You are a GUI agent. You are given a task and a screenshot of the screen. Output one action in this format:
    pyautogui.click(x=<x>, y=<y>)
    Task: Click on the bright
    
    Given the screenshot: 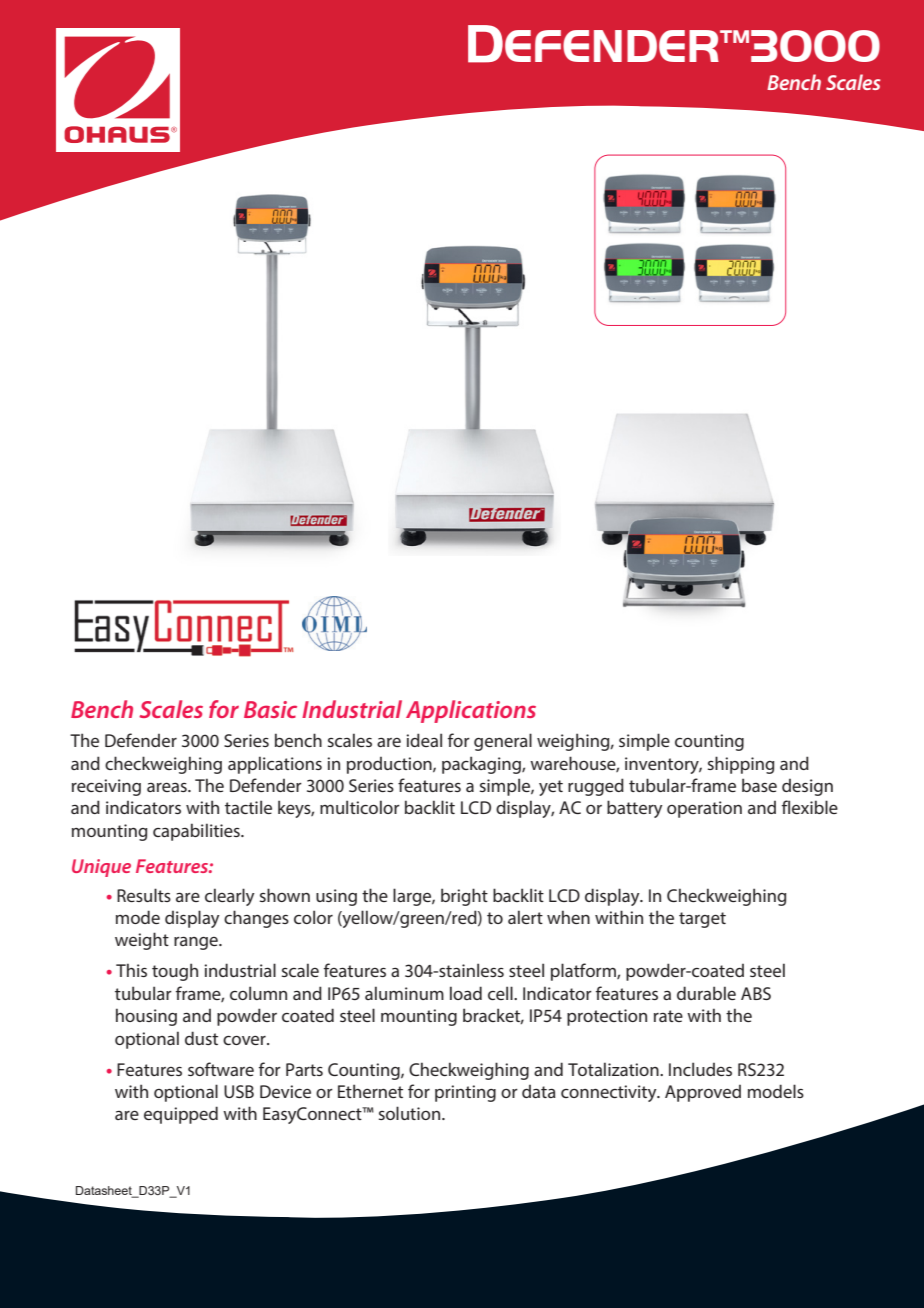 What is the action you would take?
    pyautogui.click(x=464, y=897)
